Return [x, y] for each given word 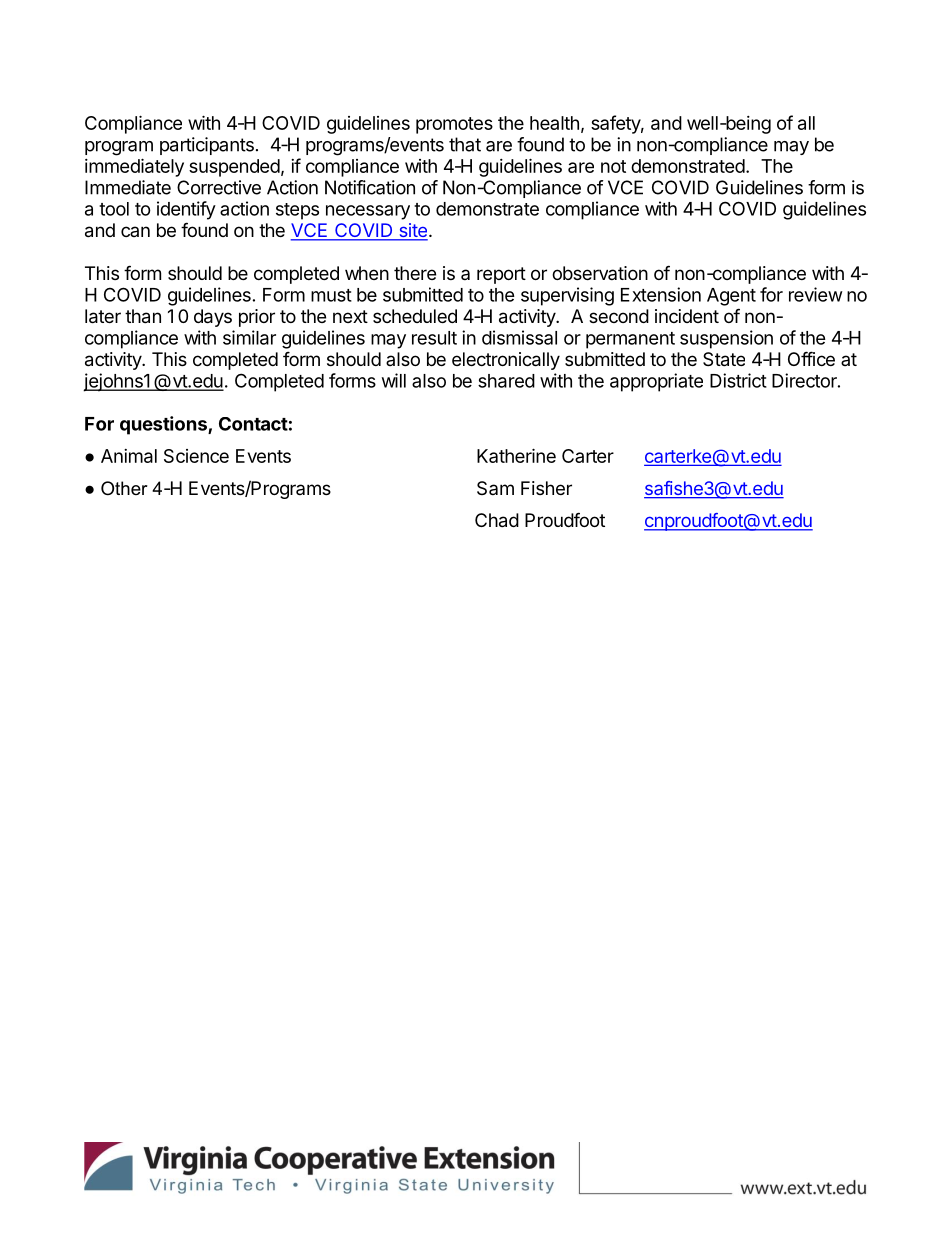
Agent [731, 297]
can [135, 231]
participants [207, 146]
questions [164, 425]
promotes [454, 125]
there [415, 273]
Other [124, 488]
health [554, 123]
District [738, 380]
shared [506, 381]
